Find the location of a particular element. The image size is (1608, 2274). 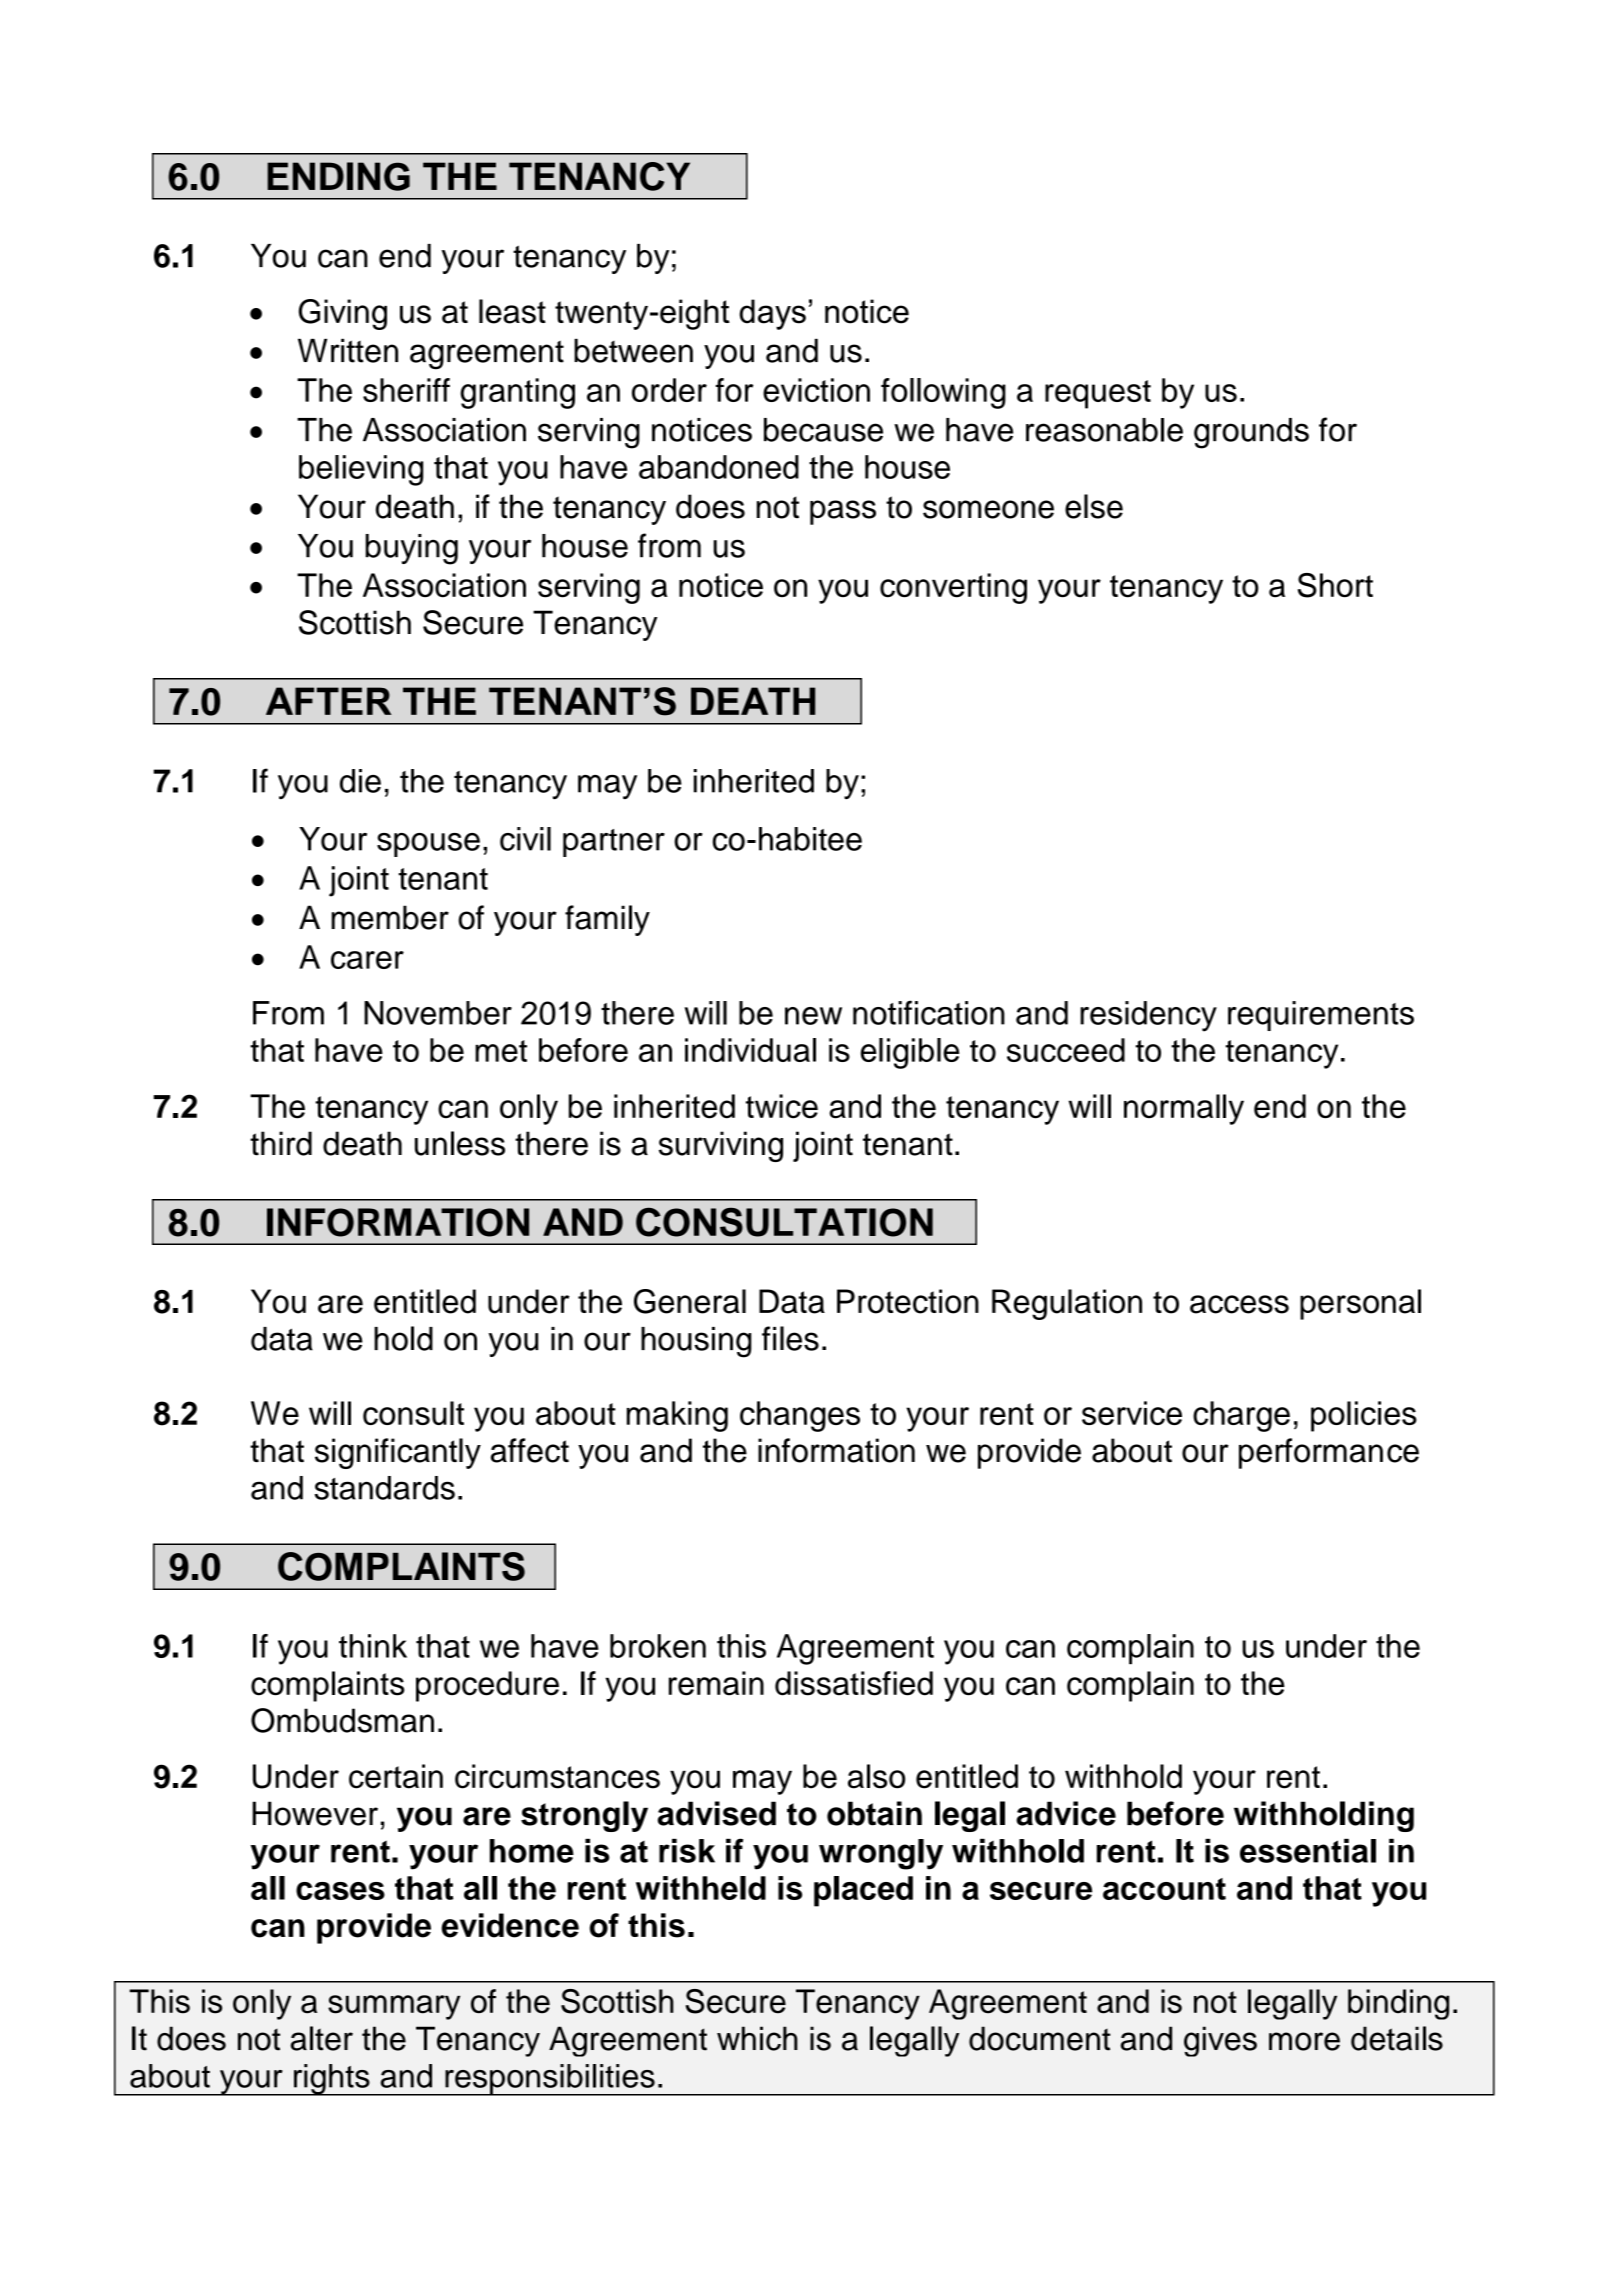

think is located at coordinates (373, 1646).
